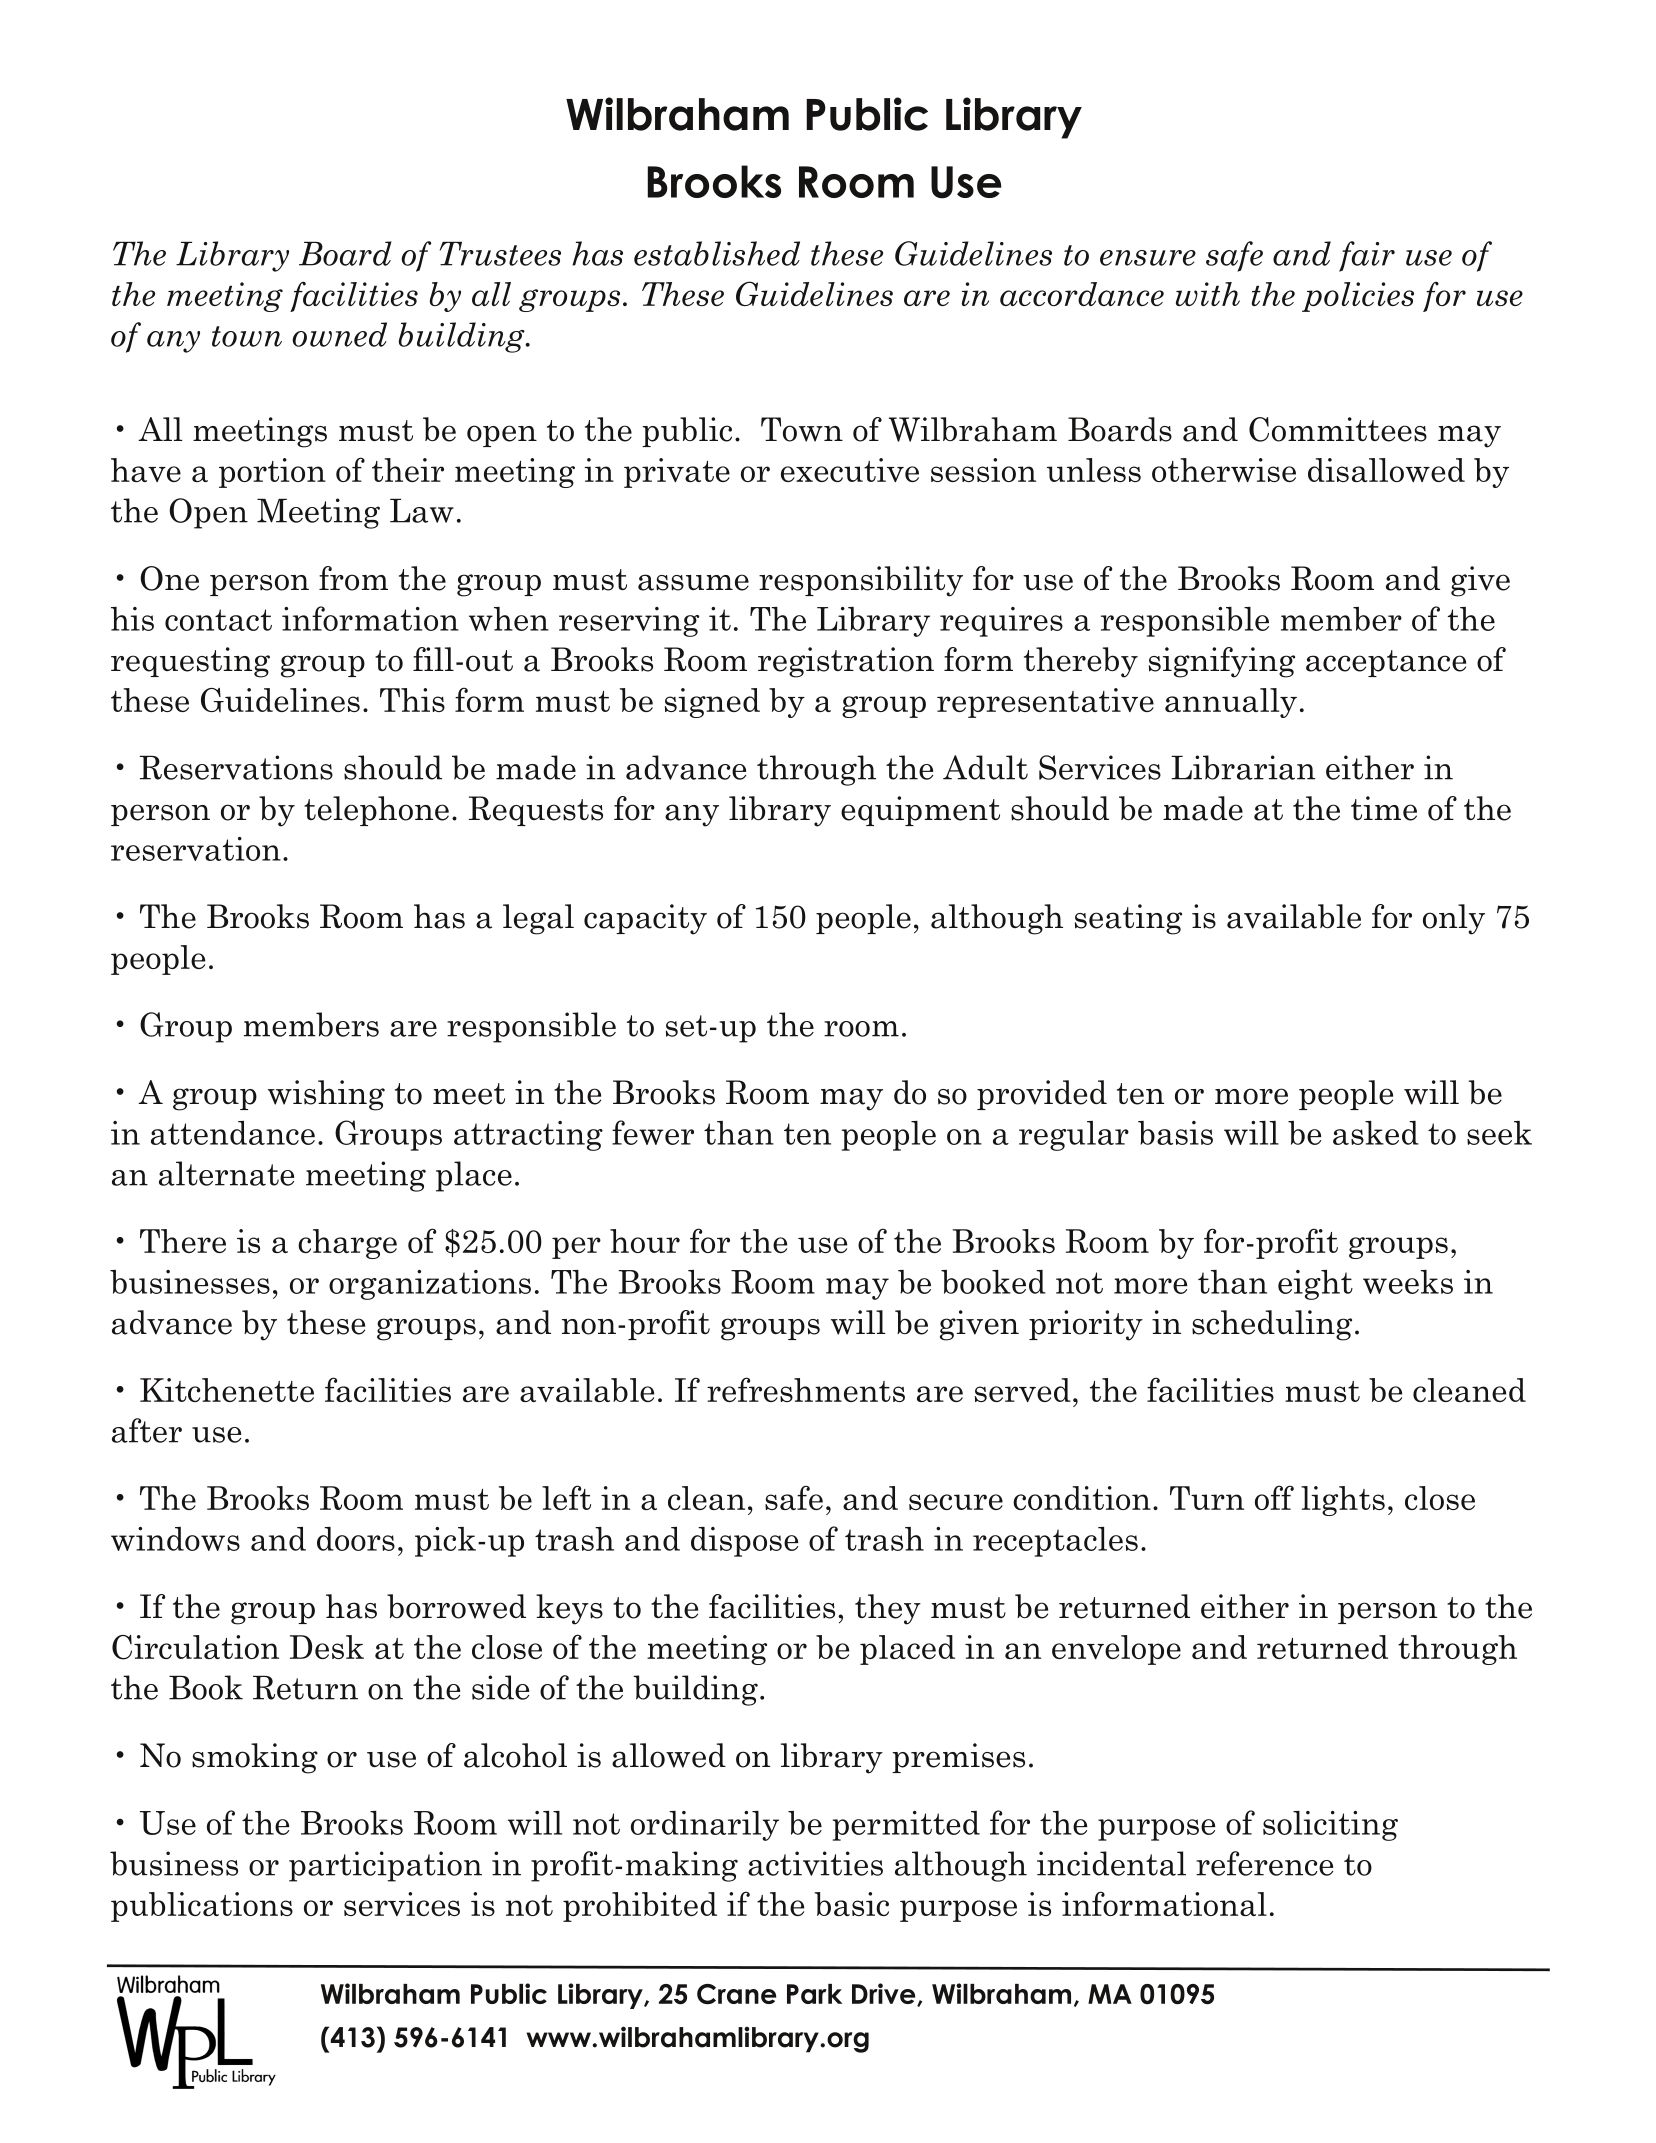 This screenshot has height=2143, width=1656. Describe the element at coordinates (385, 1866) in the screenshot. I see `participation` at that location.
